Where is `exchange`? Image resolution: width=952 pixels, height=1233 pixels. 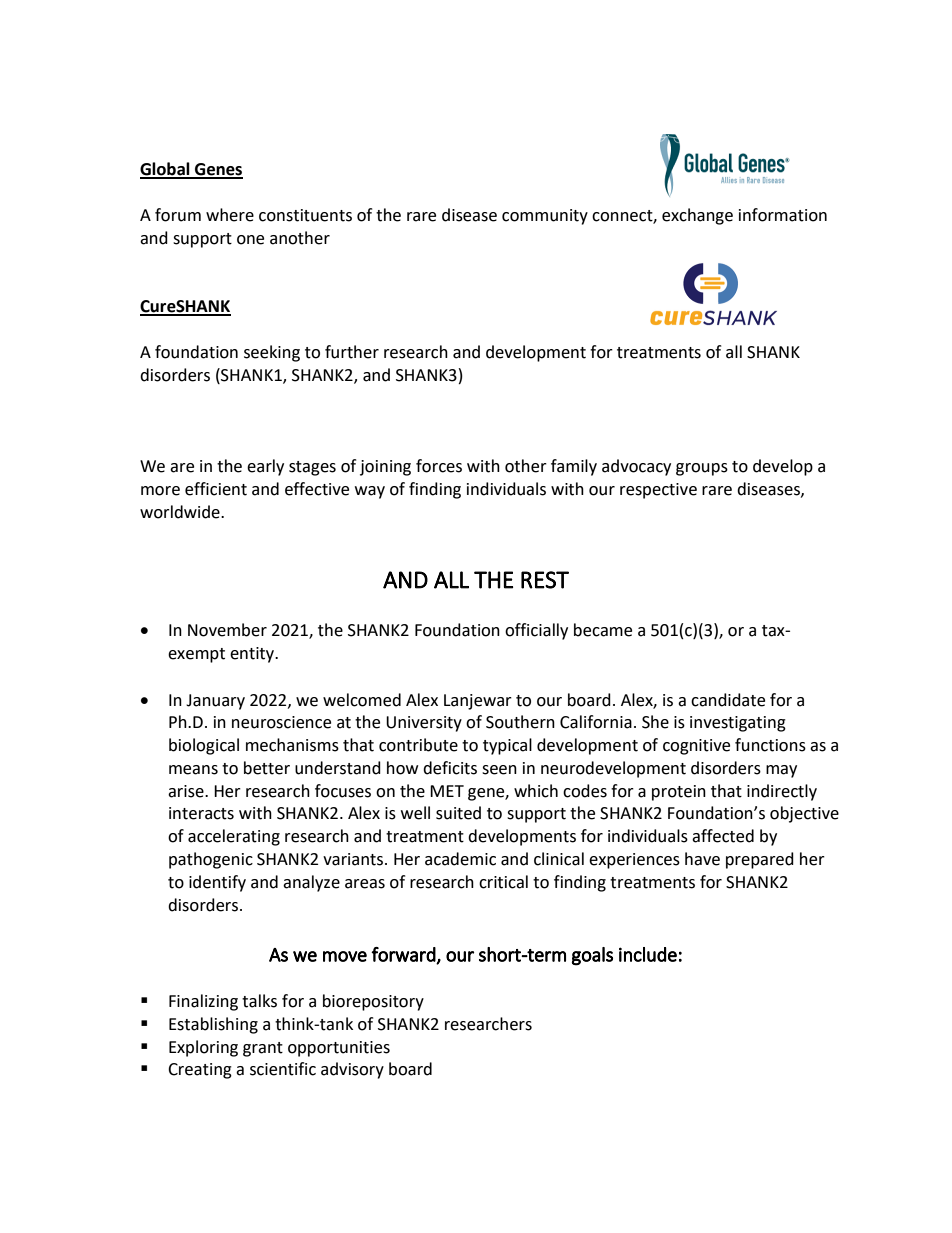
exchange is located at coordinates (697, 216).
